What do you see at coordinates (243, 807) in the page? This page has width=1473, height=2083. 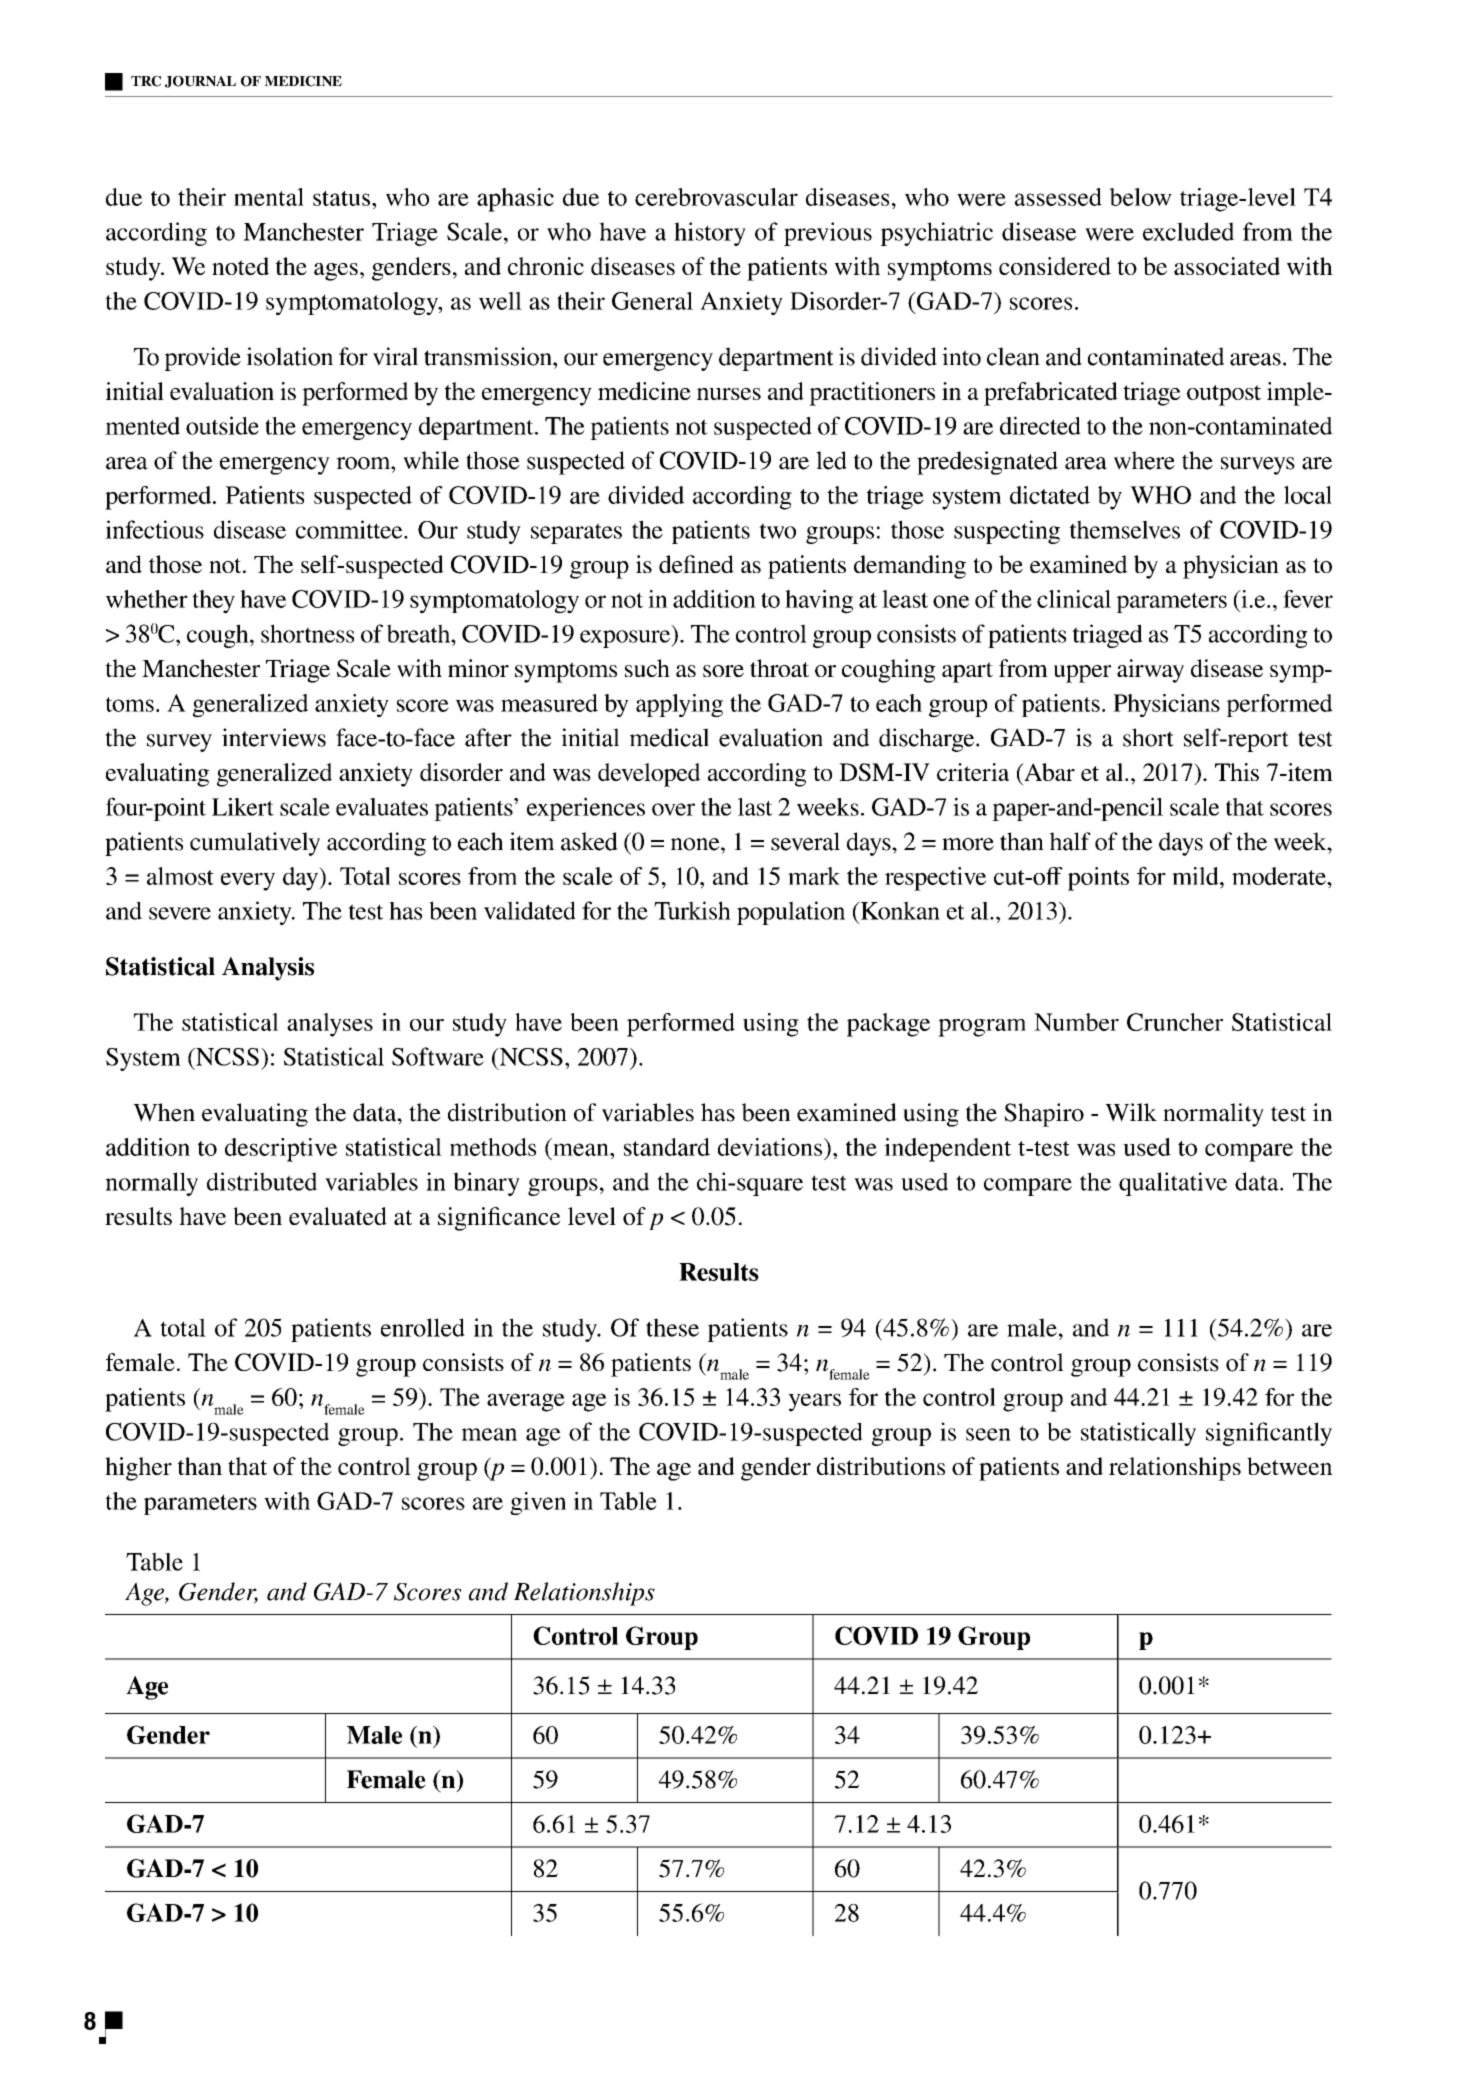 I see `Likert` at bounding box center [243, 807].
